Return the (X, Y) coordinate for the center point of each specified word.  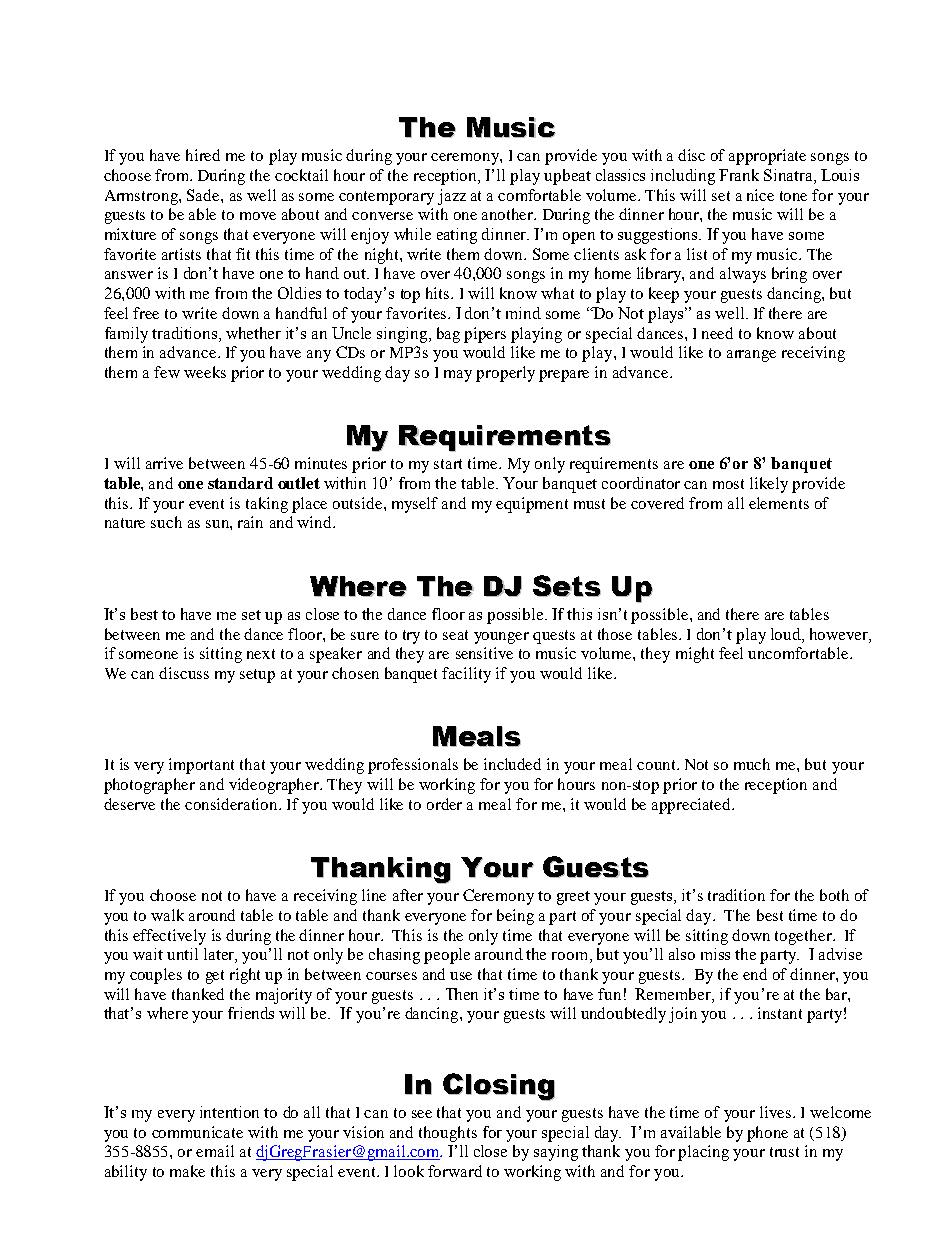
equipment (532, 505)
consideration (232, 804)
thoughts (448, 1134)
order (444, 804)
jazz (452, 197)
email (215, 1151)
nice (760, 195)
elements (779, 503)
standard (240, 483)
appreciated (692, 806)
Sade (204, 195)
